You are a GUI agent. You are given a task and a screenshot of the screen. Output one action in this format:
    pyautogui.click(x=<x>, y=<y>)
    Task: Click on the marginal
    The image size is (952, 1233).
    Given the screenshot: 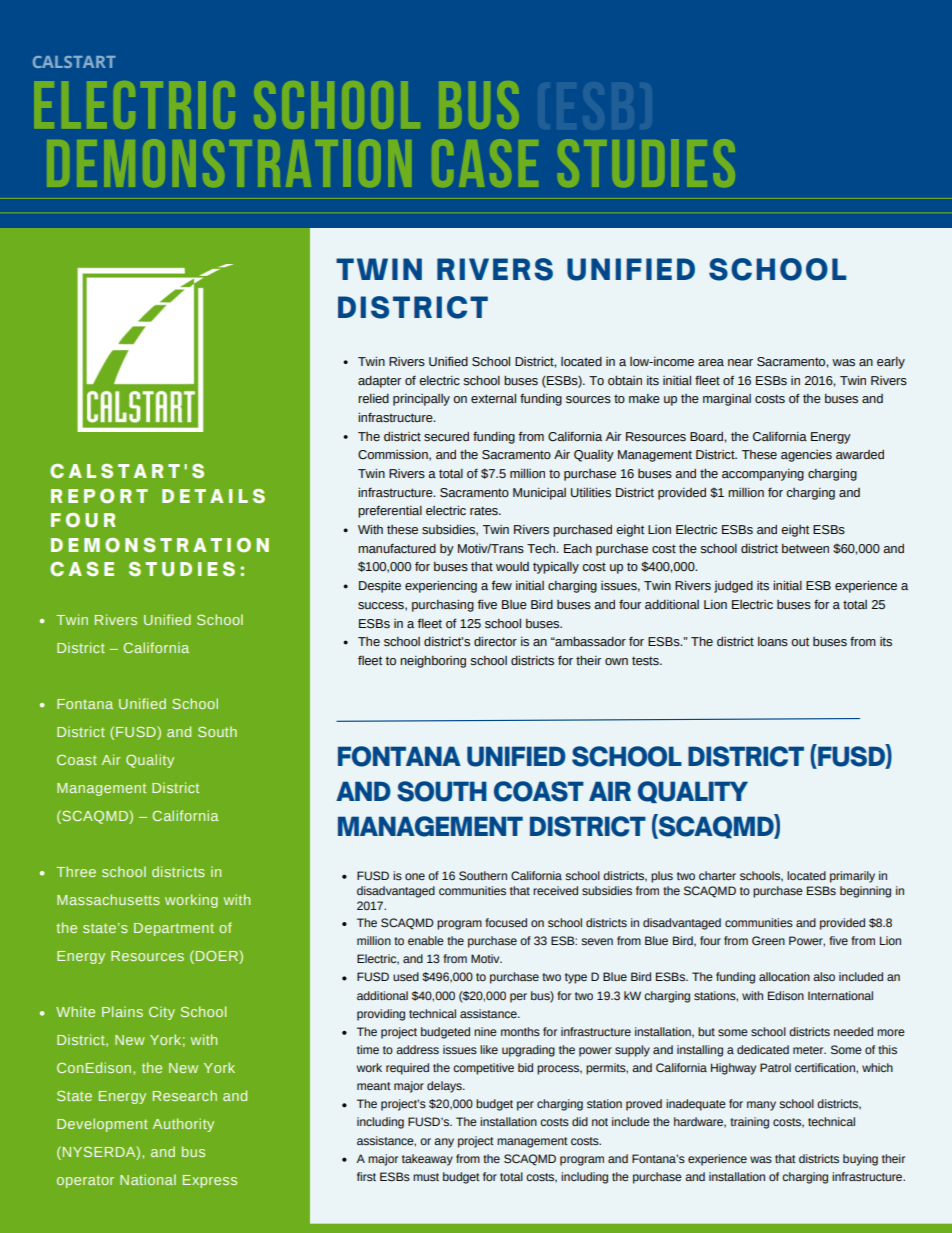 What is the action you would take?
    pyautogui.click(x=727, y=400)
